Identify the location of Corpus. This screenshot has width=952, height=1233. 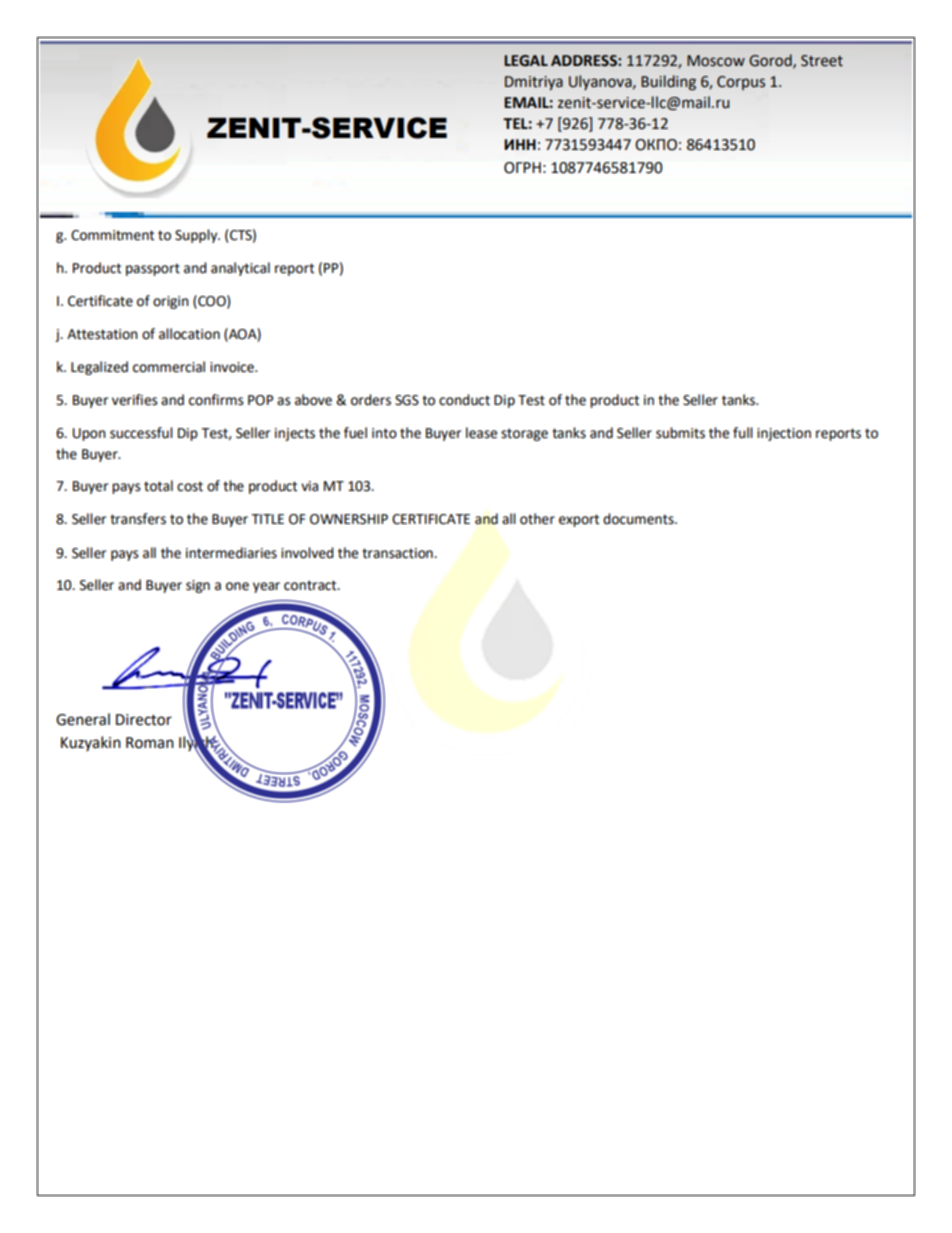
(741, 83).
